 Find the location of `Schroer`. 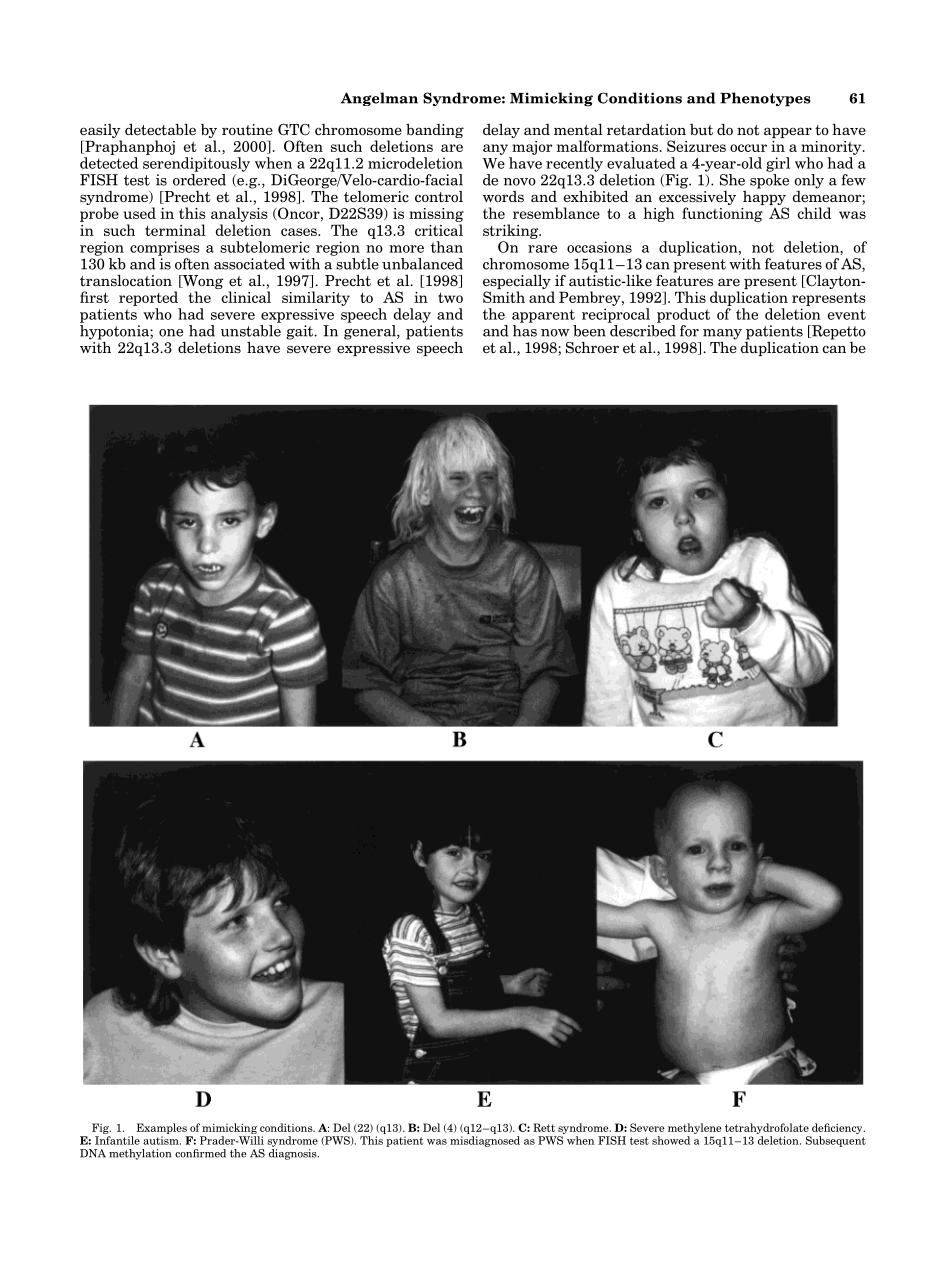

Schroer is located at coordinates (592, 348).
